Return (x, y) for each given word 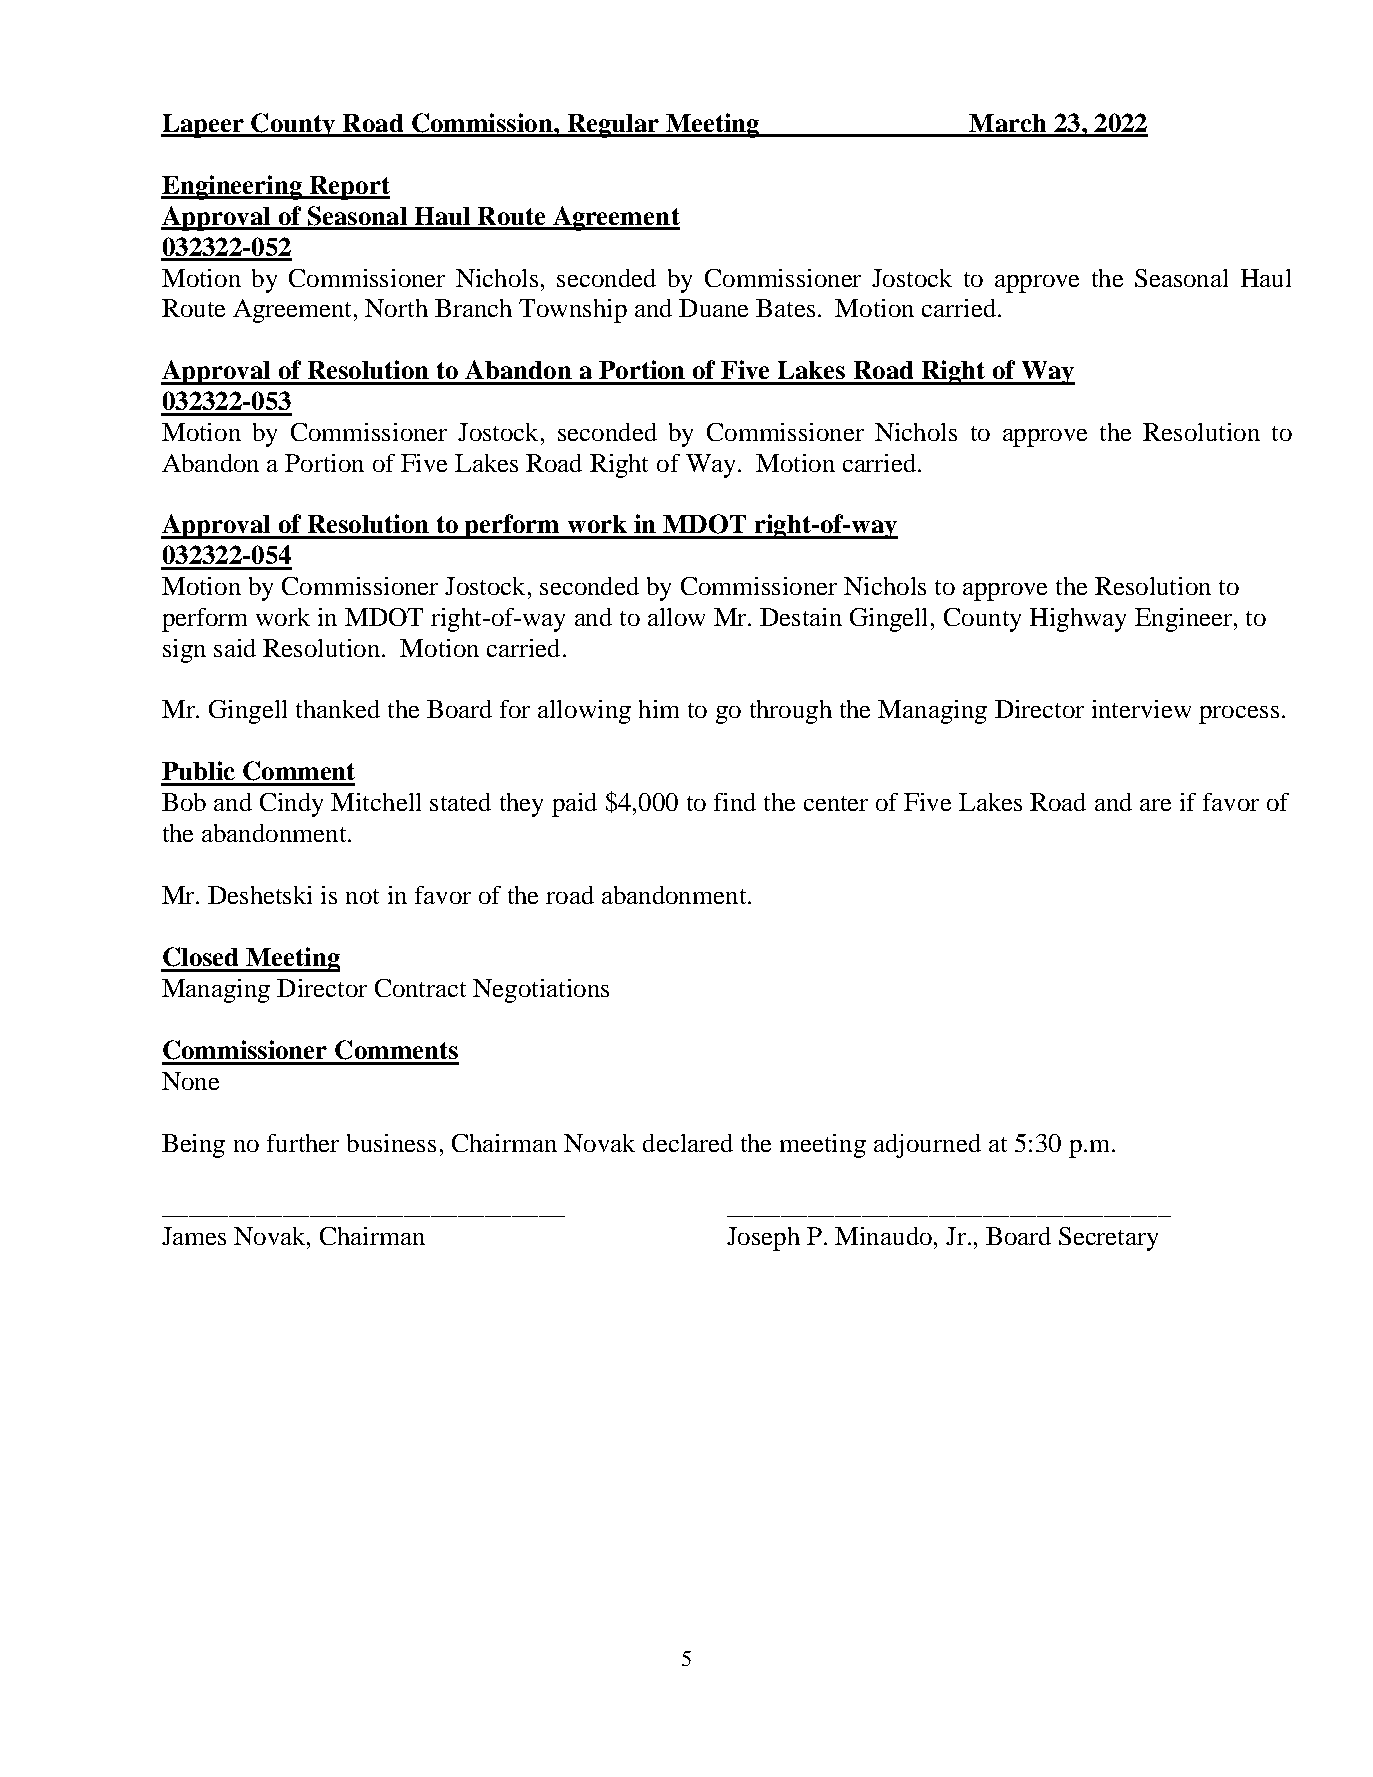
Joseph (763, 1239)
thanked (338, 709)
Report (348, 188)
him (659, 709)
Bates (785, 308)
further (303, 1143)
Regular (613, 126)
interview (1141, 709)
